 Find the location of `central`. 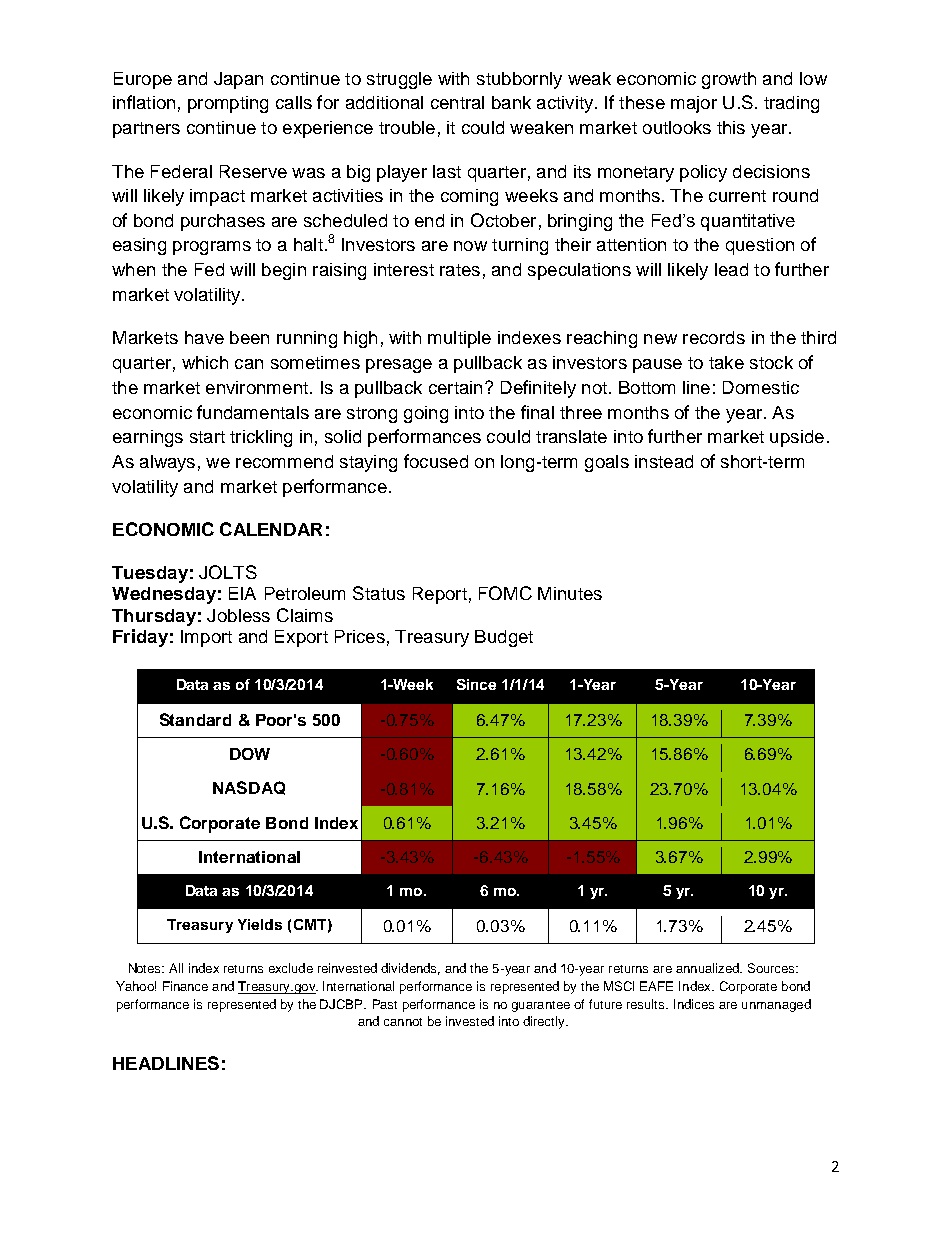

central is located at coordinates (457, 102).
